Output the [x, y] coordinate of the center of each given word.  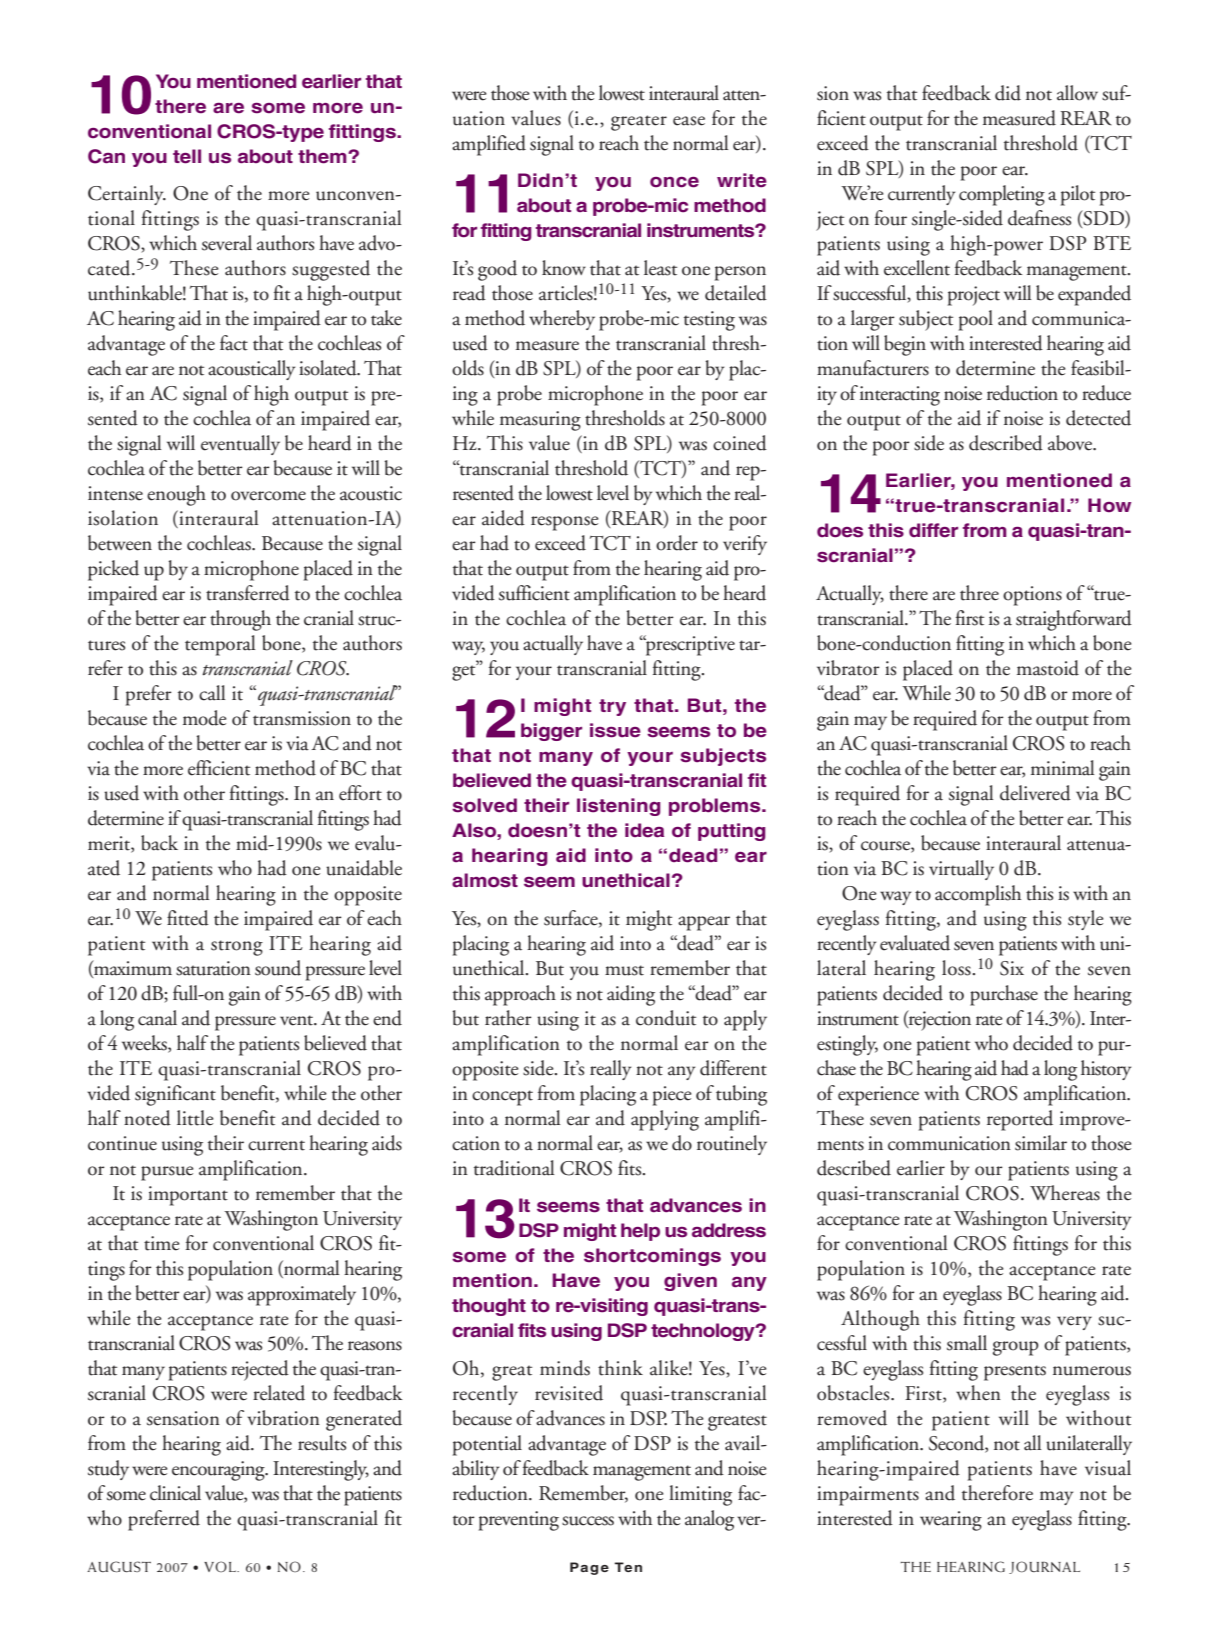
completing [1002, 195]
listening [619, 807]
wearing [951, 1521]
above [1071, 443]
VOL [221, 1566]
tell [187, 156]
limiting [700, 1495]
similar [1041, 1143]
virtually [961, 870]
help [640, 1232]
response [565, 523]
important [188, 1196]
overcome [268, 496]
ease [689, 121]
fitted [188, 918]
